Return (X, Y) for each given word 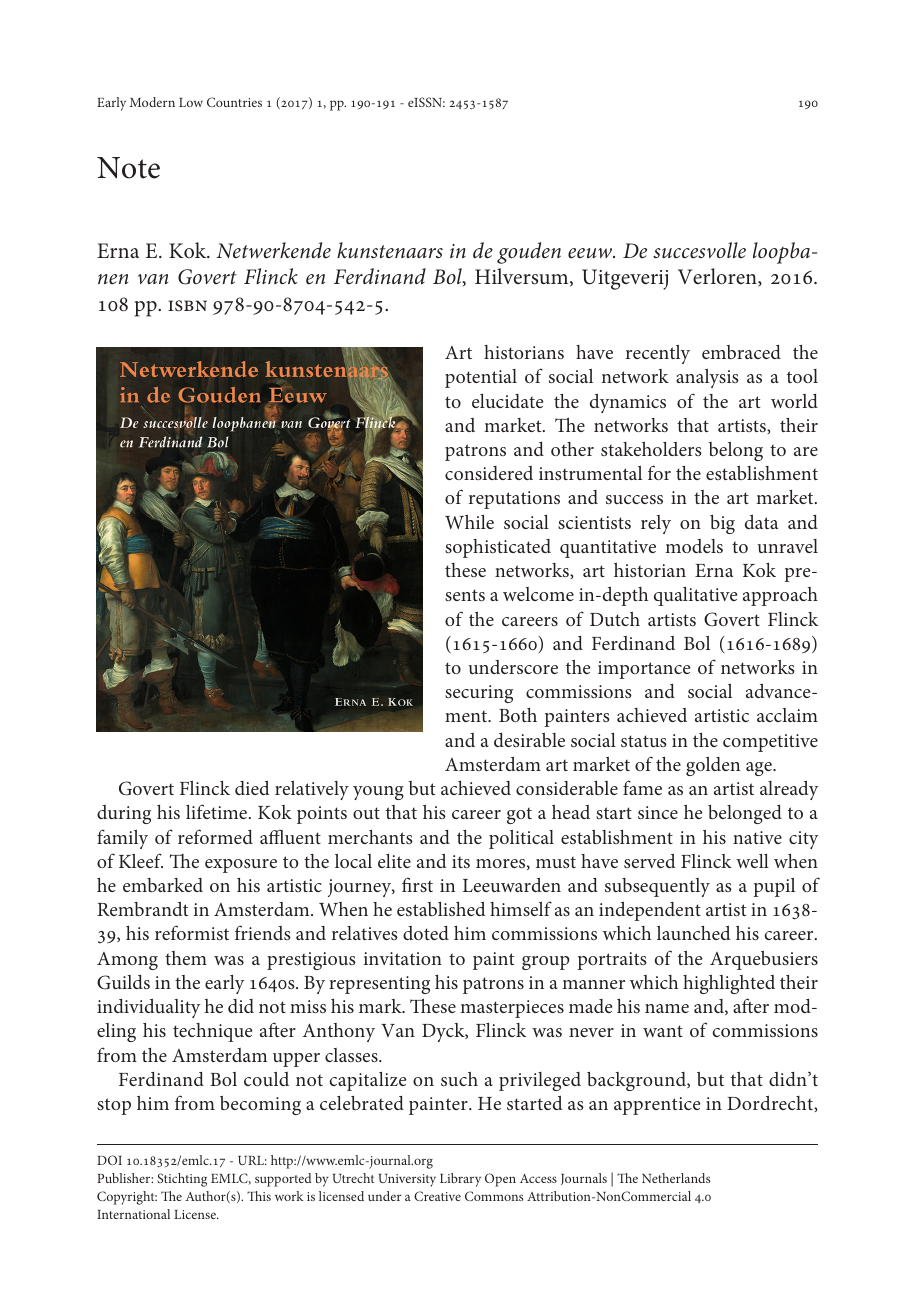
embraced (741, 352)
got (519, 815)
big (722, 524)
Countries (234, 102)
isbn (187, 306)
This (259, 1196)
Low (191, 102)
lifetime (216, 811)
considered (489, 473)
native (757, 837)
